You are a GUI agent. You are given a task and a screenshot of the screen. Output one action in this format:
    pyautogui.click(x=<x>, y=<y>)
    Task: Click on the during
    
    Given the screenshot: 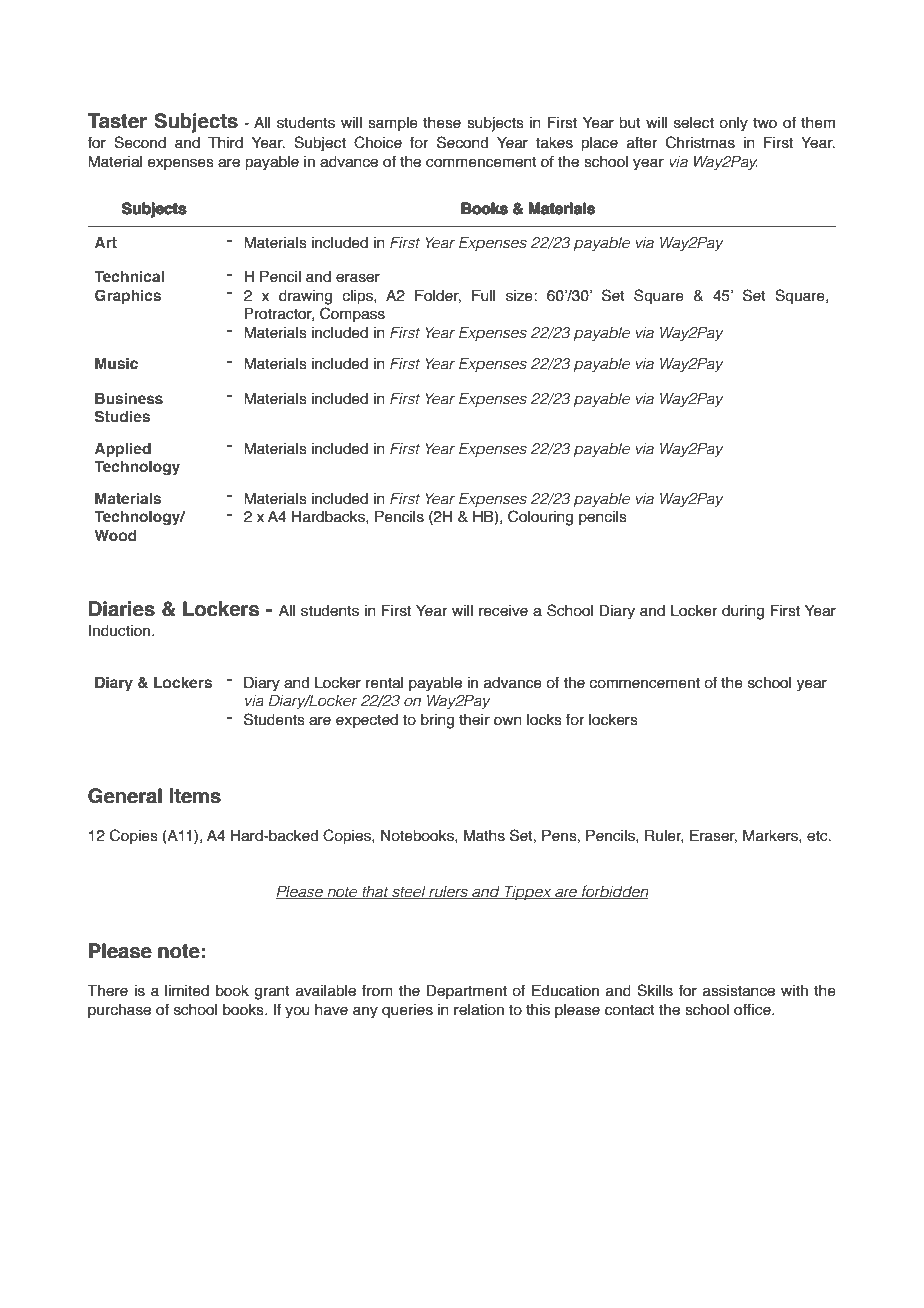 What is the action you would take?
    pyautogui.click(x=743, y=612)
